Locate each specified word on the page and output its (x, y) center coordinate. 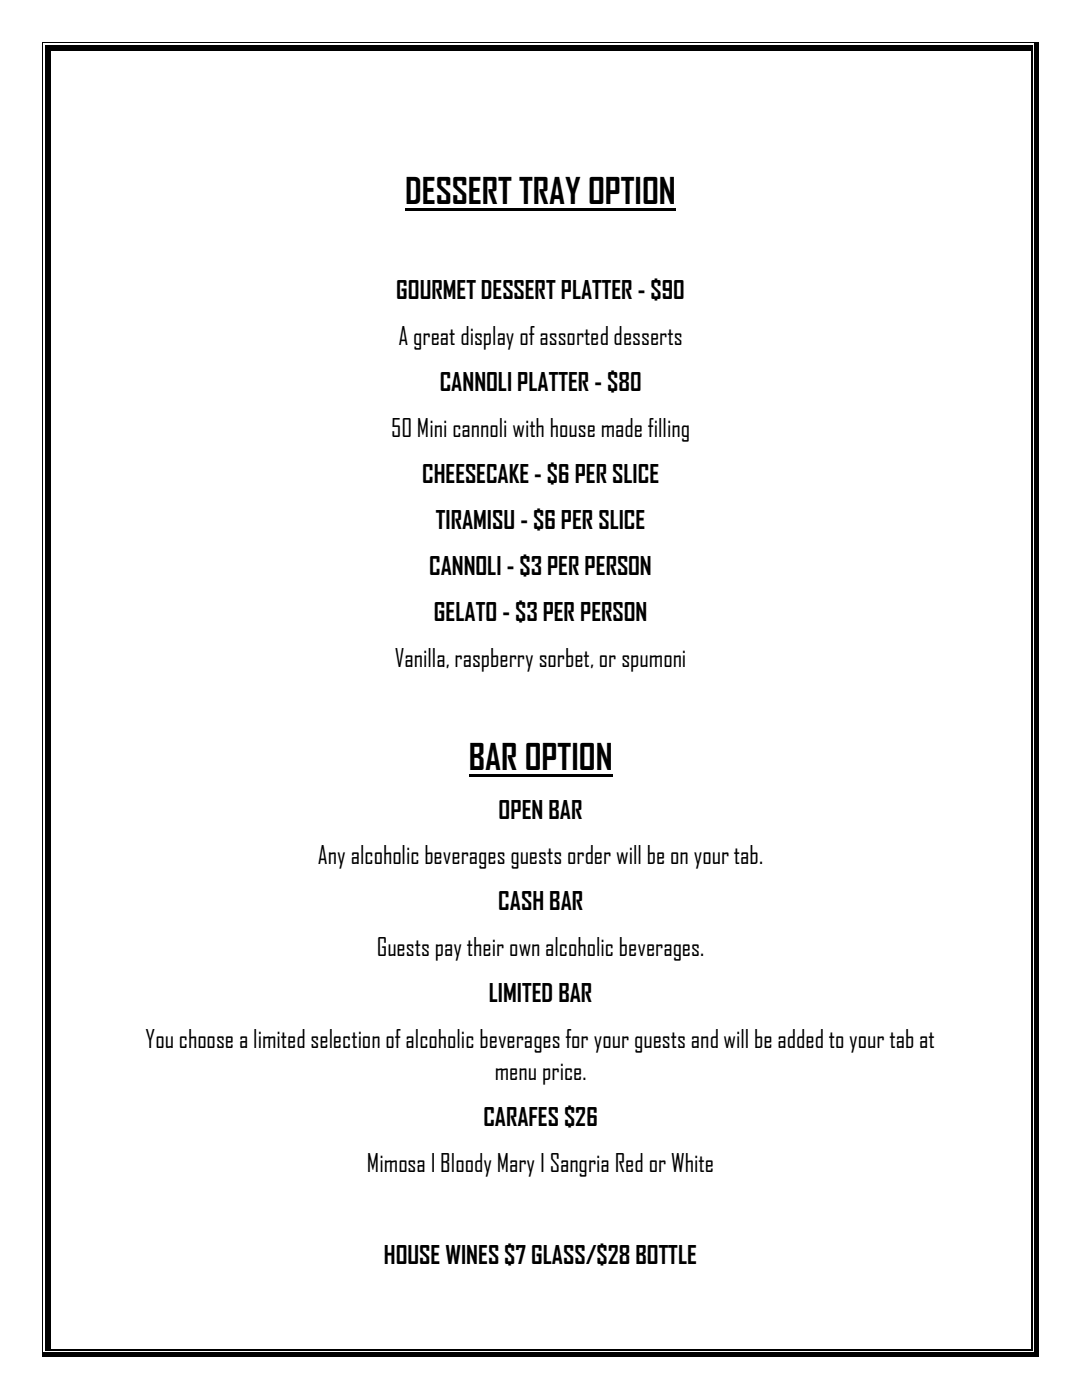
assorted (574, 335)
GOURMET (436, 289)
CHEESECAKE (476, 473)
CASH (521, 900)
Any (331, 857)
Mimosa (396, 1162)
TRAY (550, 190)
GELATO (465, 611)
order (589, 854)
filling (668, 430)
